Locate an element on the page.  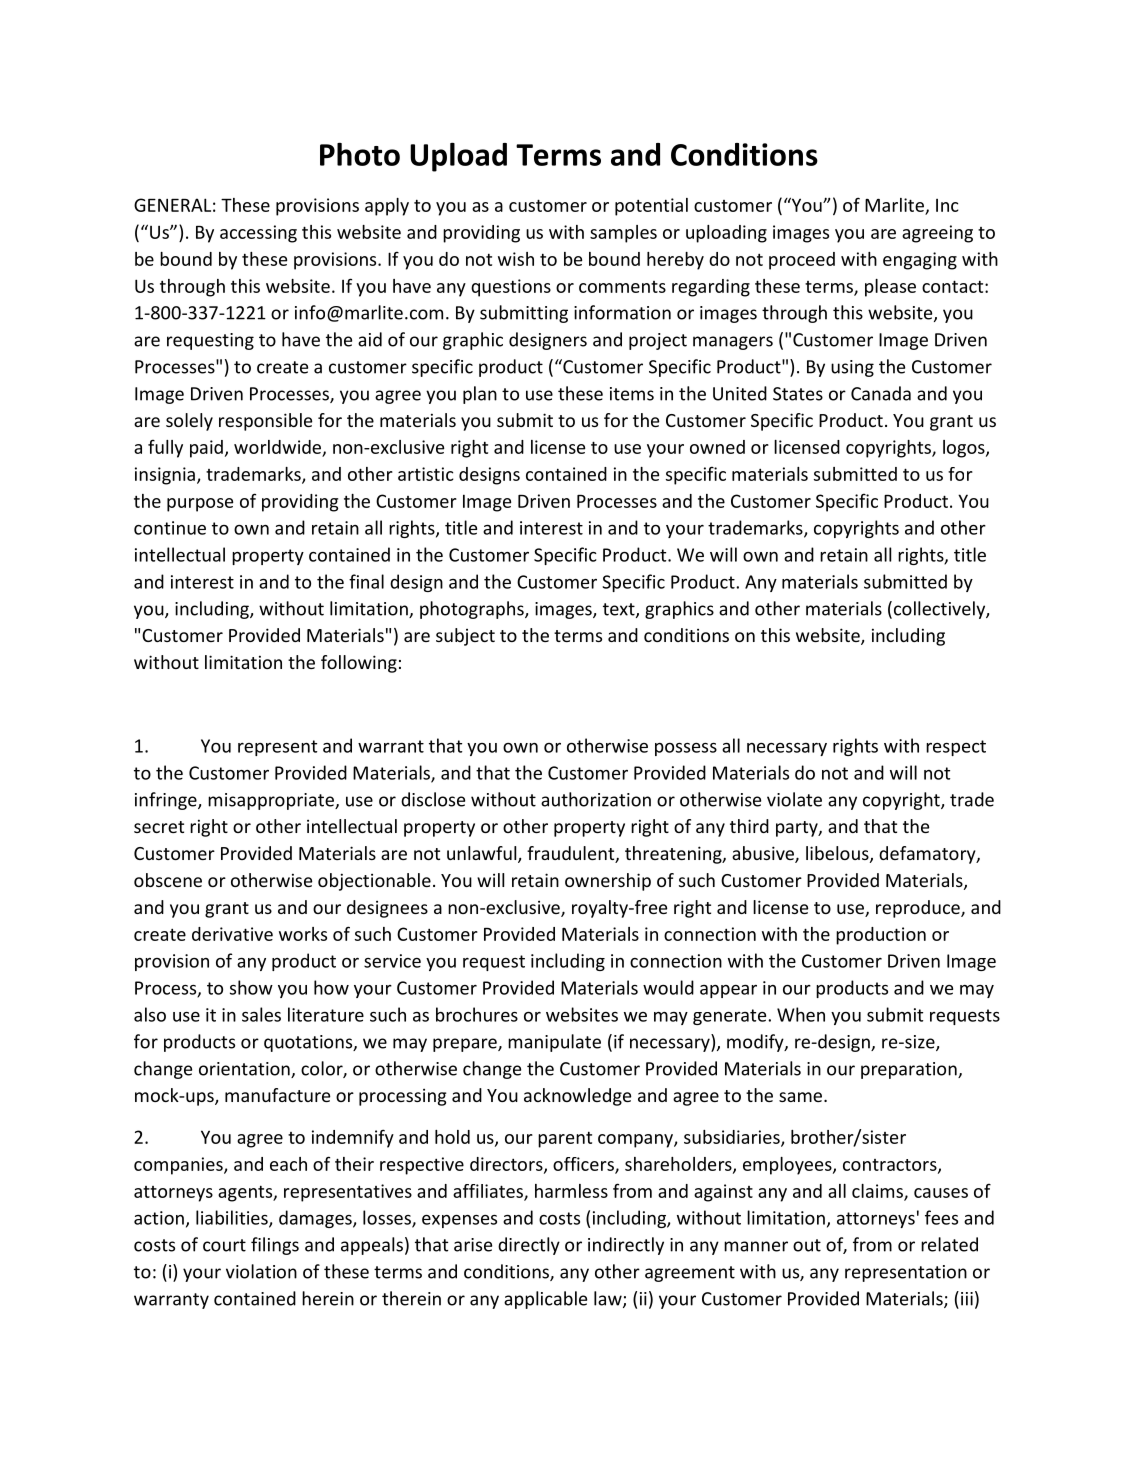
violation is located at coordinates (261, 1271).
